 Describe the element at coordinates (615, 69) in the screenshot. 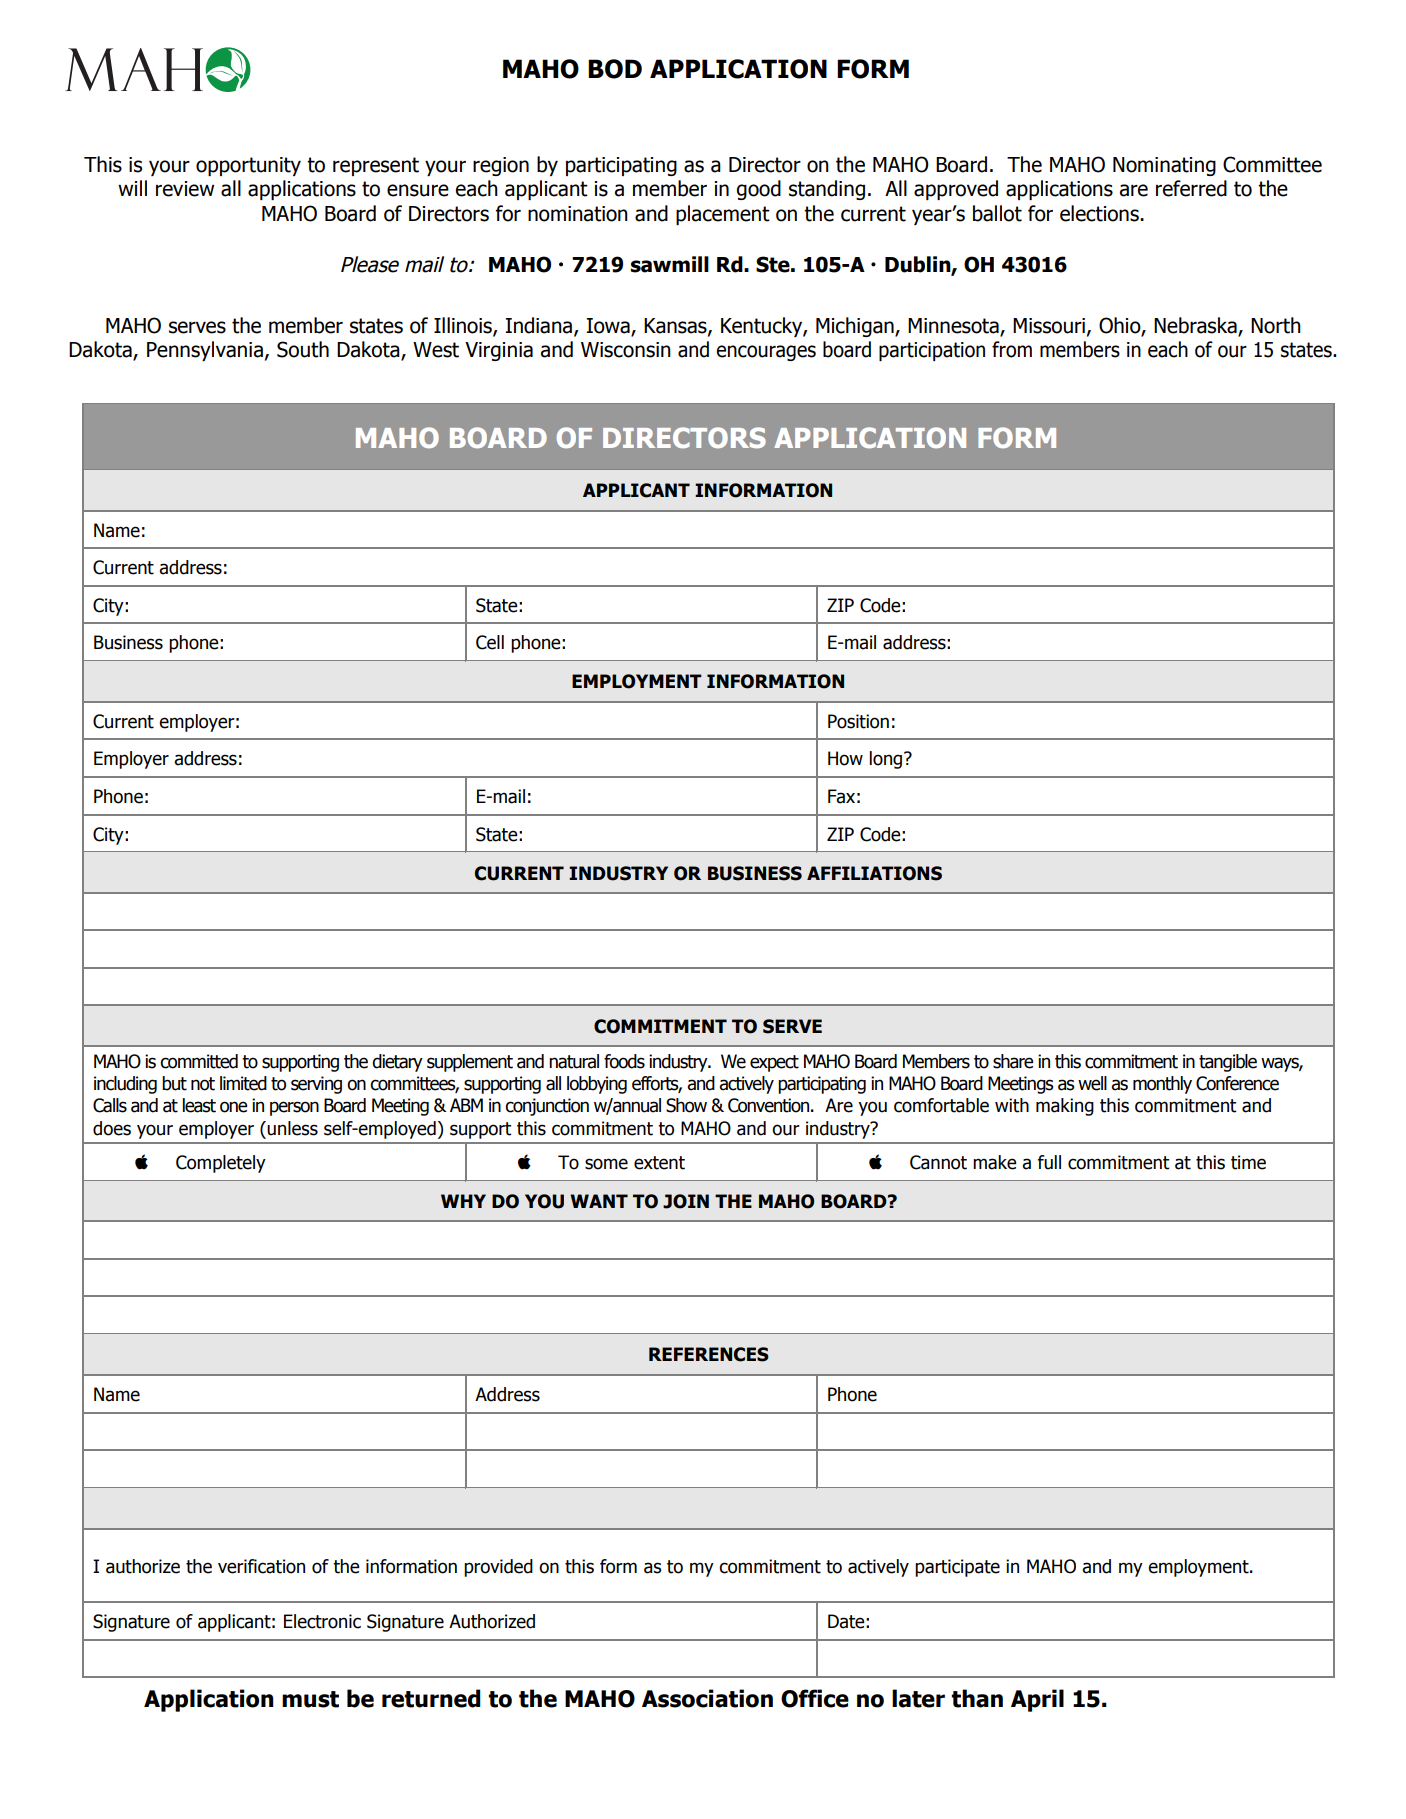

I see `BOD` at that location.
